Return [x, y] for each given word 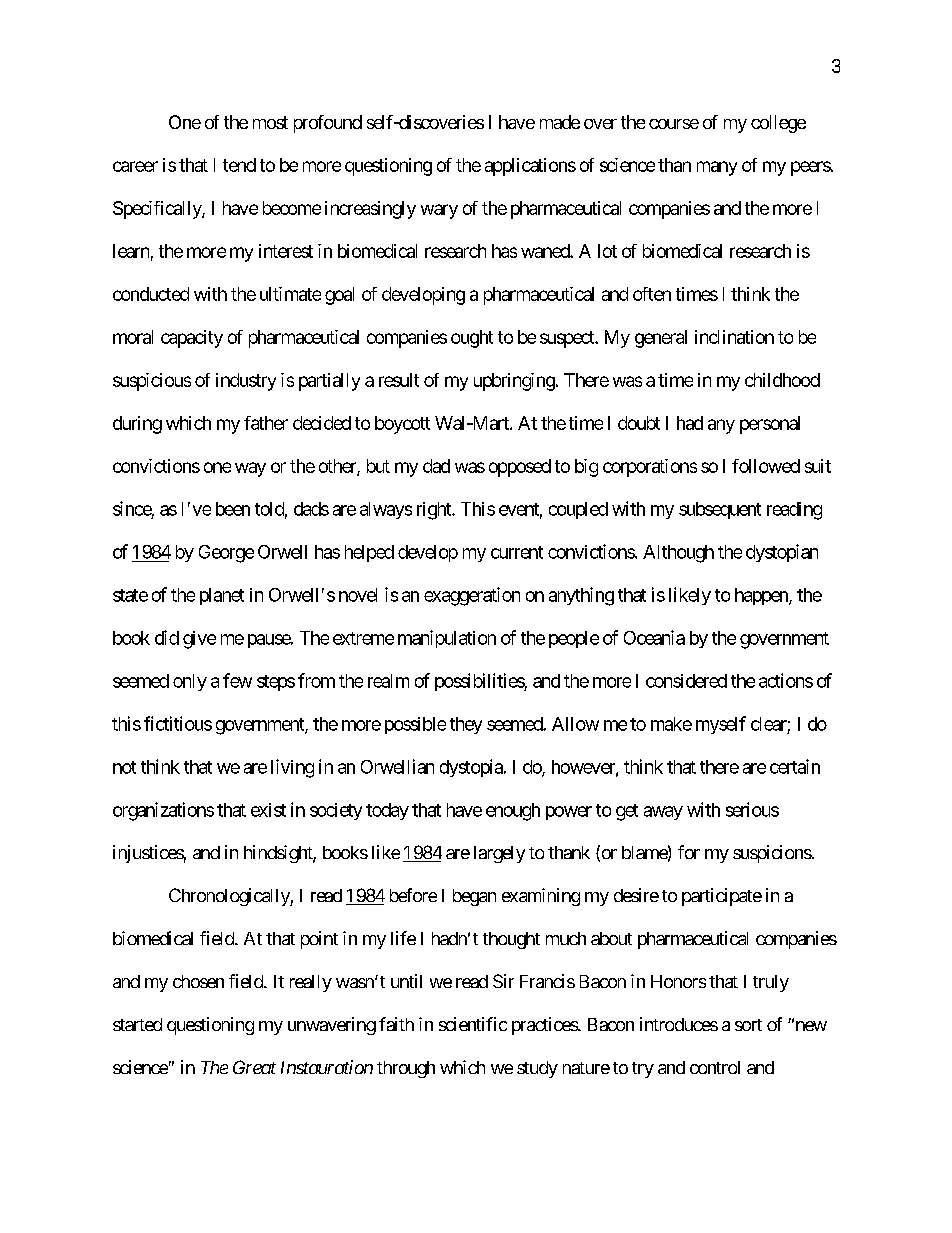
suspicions [772, 854]
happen [762, 596]
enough [513, 812]
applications [530, 167]
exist [268, 810]
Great [254, 1067]
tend [239, 165]
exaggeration [472, 596]
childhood [782, 380]
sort [748, 1025]
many [717, 168]
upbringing [514, 382]
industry [246, 382]
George [226, 554]
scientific [473, 1024]
